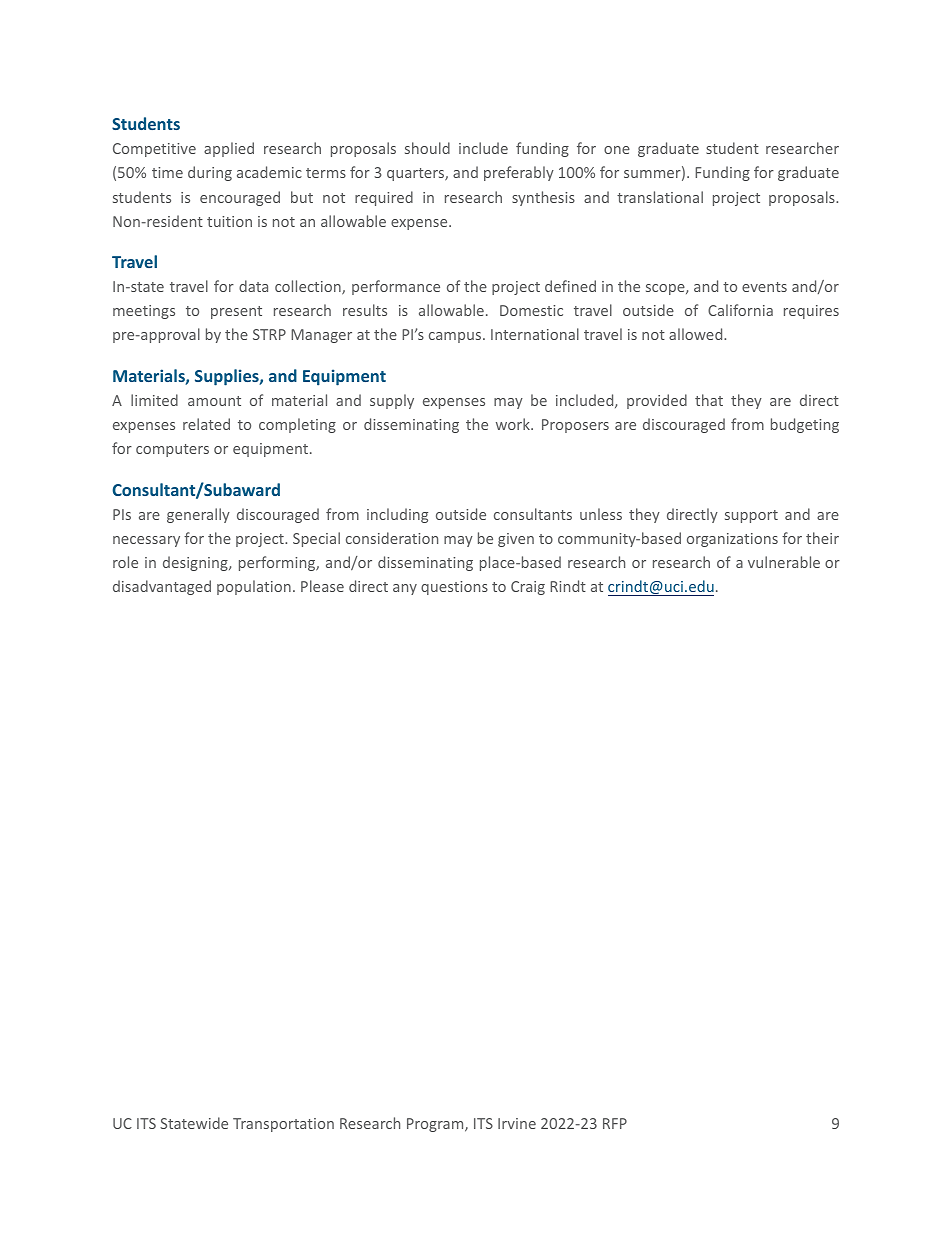  I want to click on translational, so click(660, 197).
